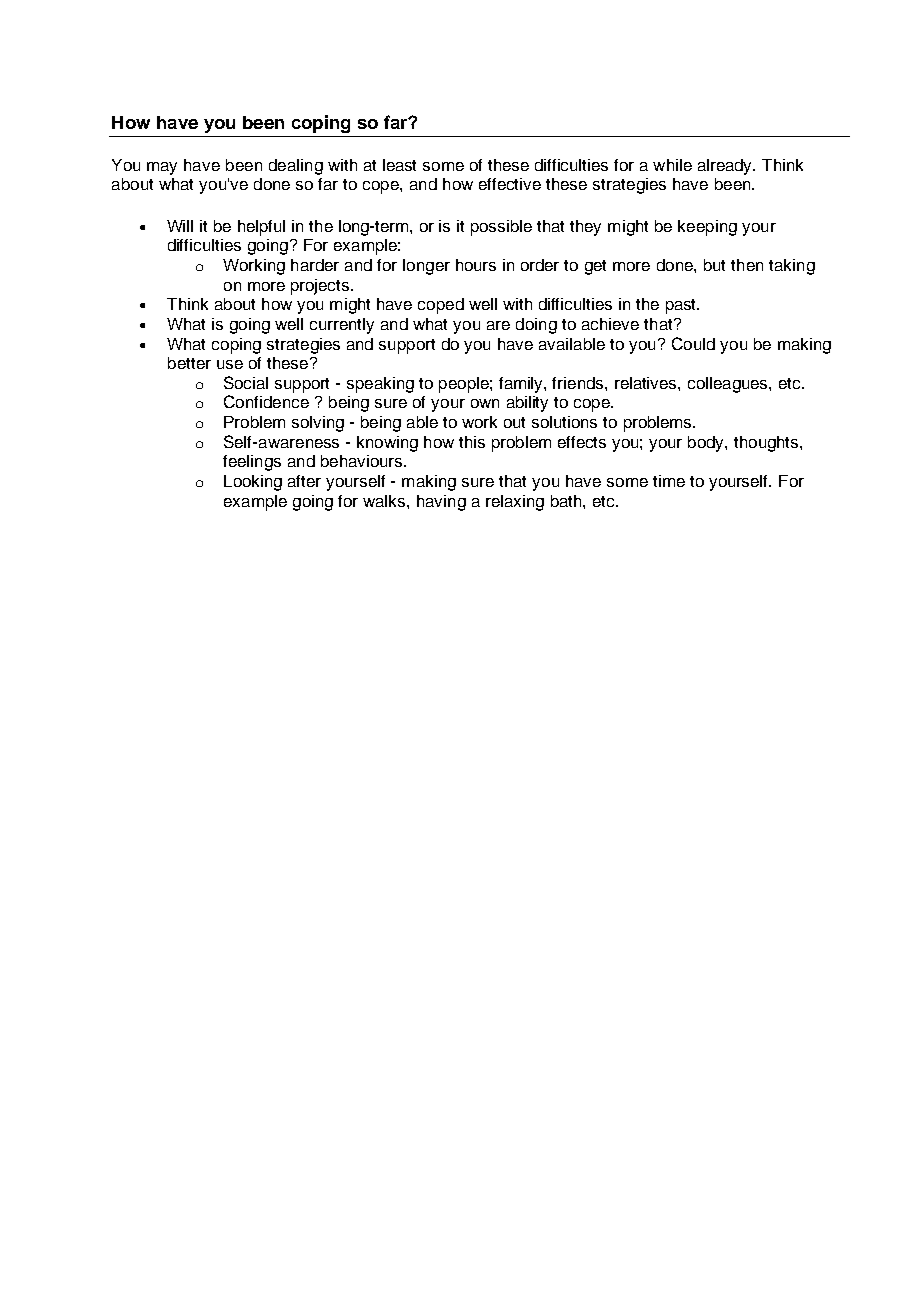 The width and height of the document is (924, 1308). I want to click on dealing, so click(296, 167).
